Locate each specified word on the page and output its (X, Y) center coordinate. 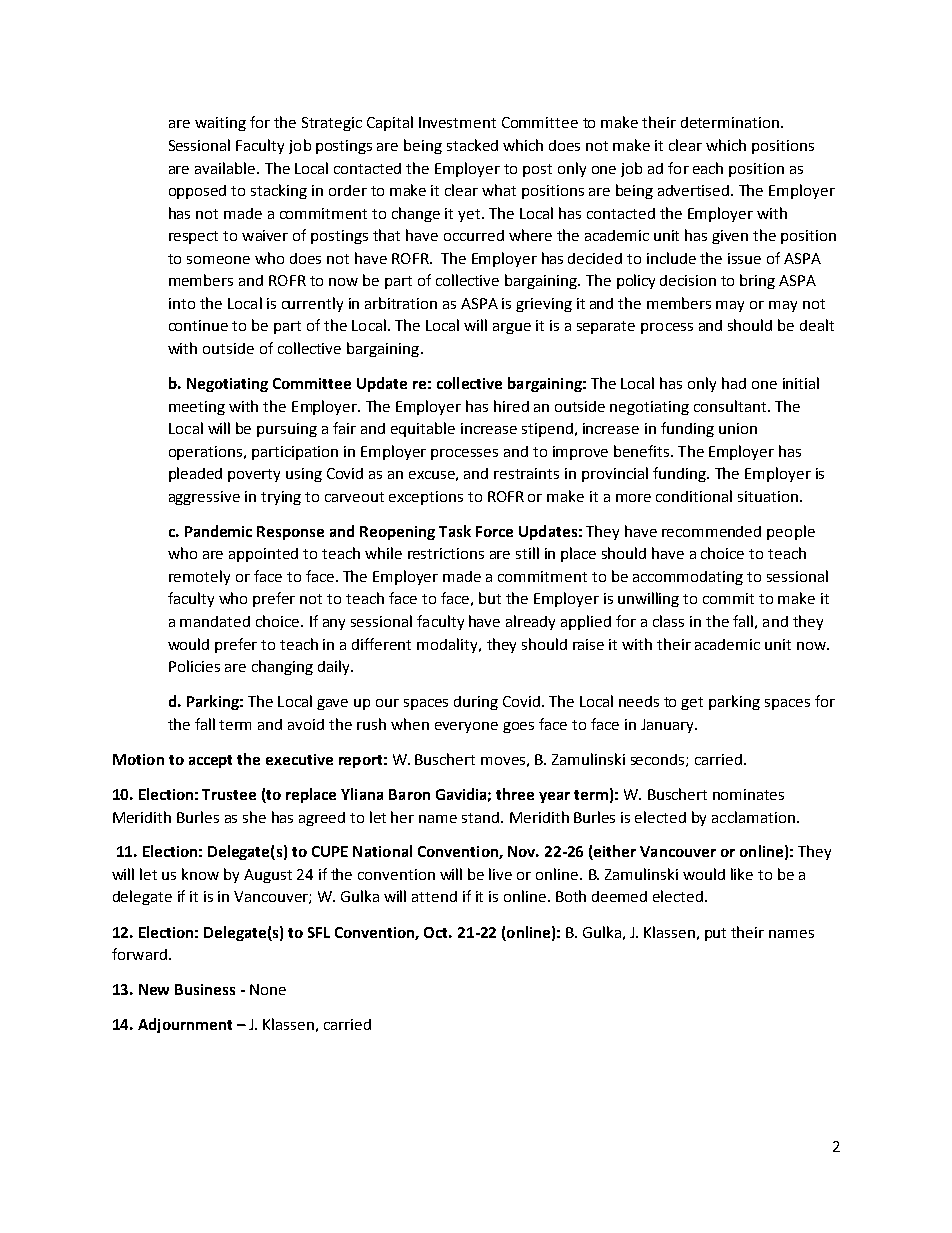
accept (210, 761)
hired (511, 406)
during (476, 703)
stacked (472, 145)
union (738, 428)
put (715, 934)
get (692, 703)
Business (205, 989)
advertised (695, 190)
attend (434, 896)
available (226, 168)
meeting (197, 408)
